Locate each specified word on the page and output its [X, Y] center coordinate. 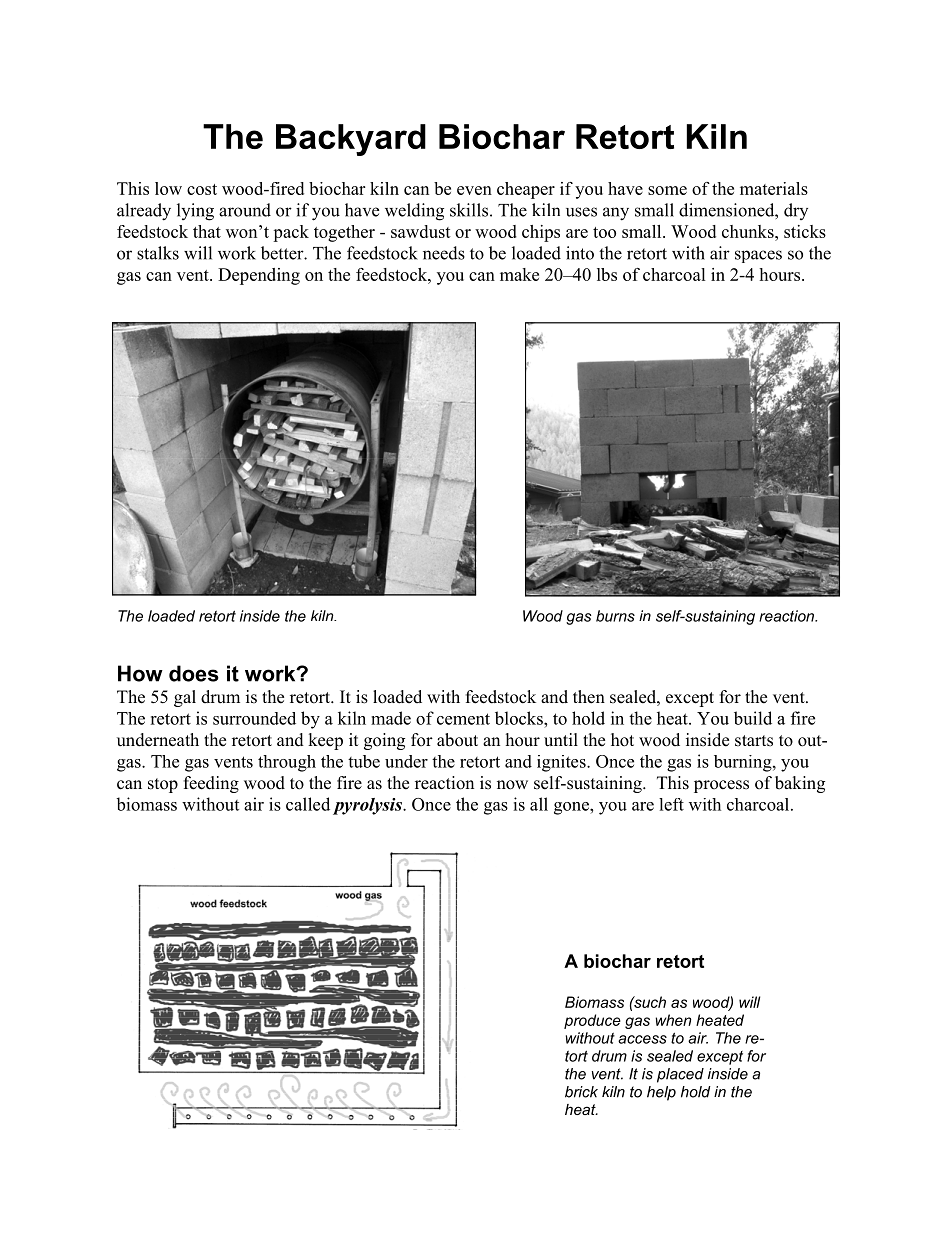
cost [202, 189]
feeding [211, 784]
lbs [607, 274]
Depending [259, 276]
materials [774, 188]
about [457, 740]
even [474, 190]
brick [581, 1092]
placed [680, 1075]
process [721, 786]
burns [615, 616]
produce [592, 1021]
